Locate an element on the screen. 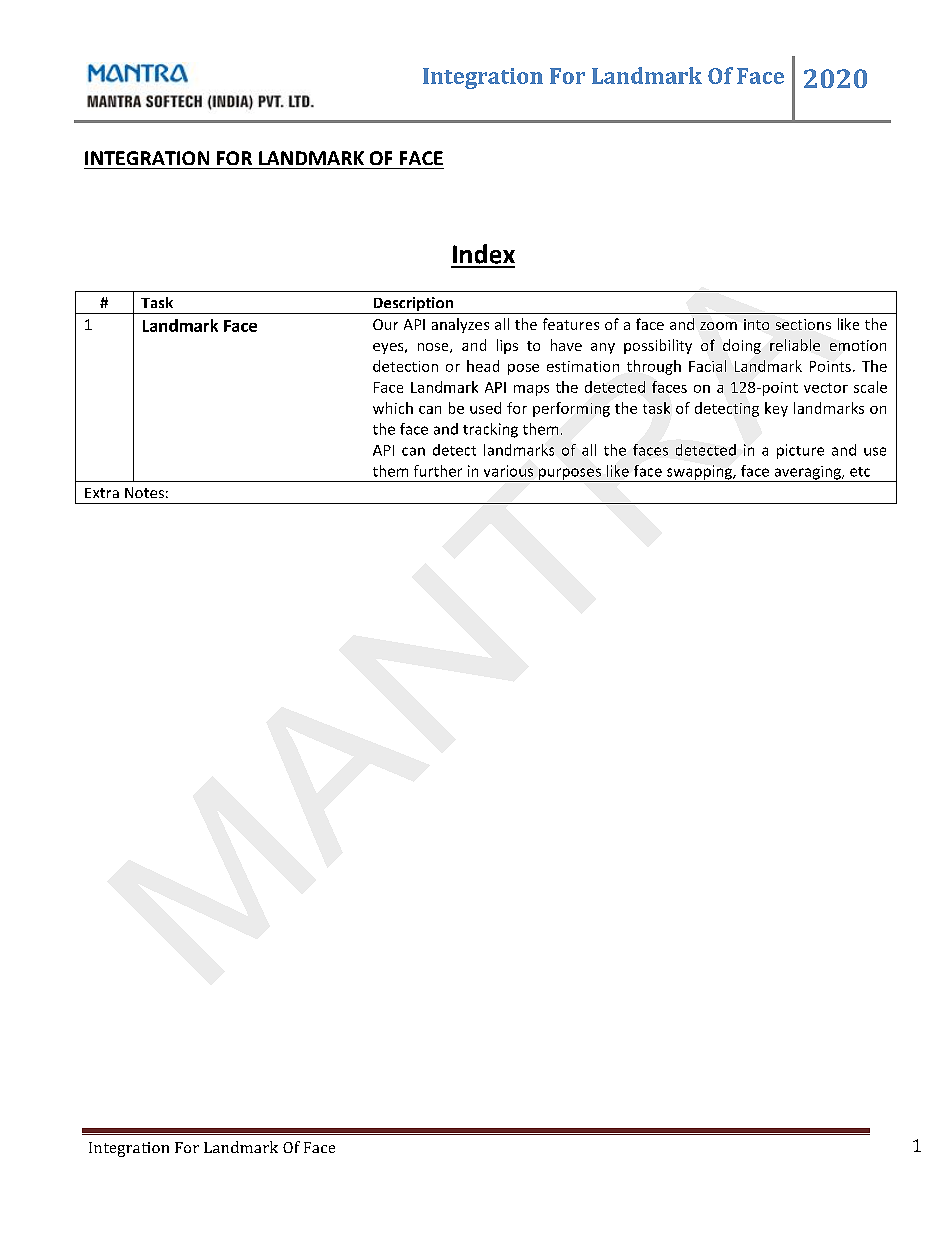 Image resolution: width=952 pixels, height=1233 pixels. Our is located at coordinates (385, 324).
